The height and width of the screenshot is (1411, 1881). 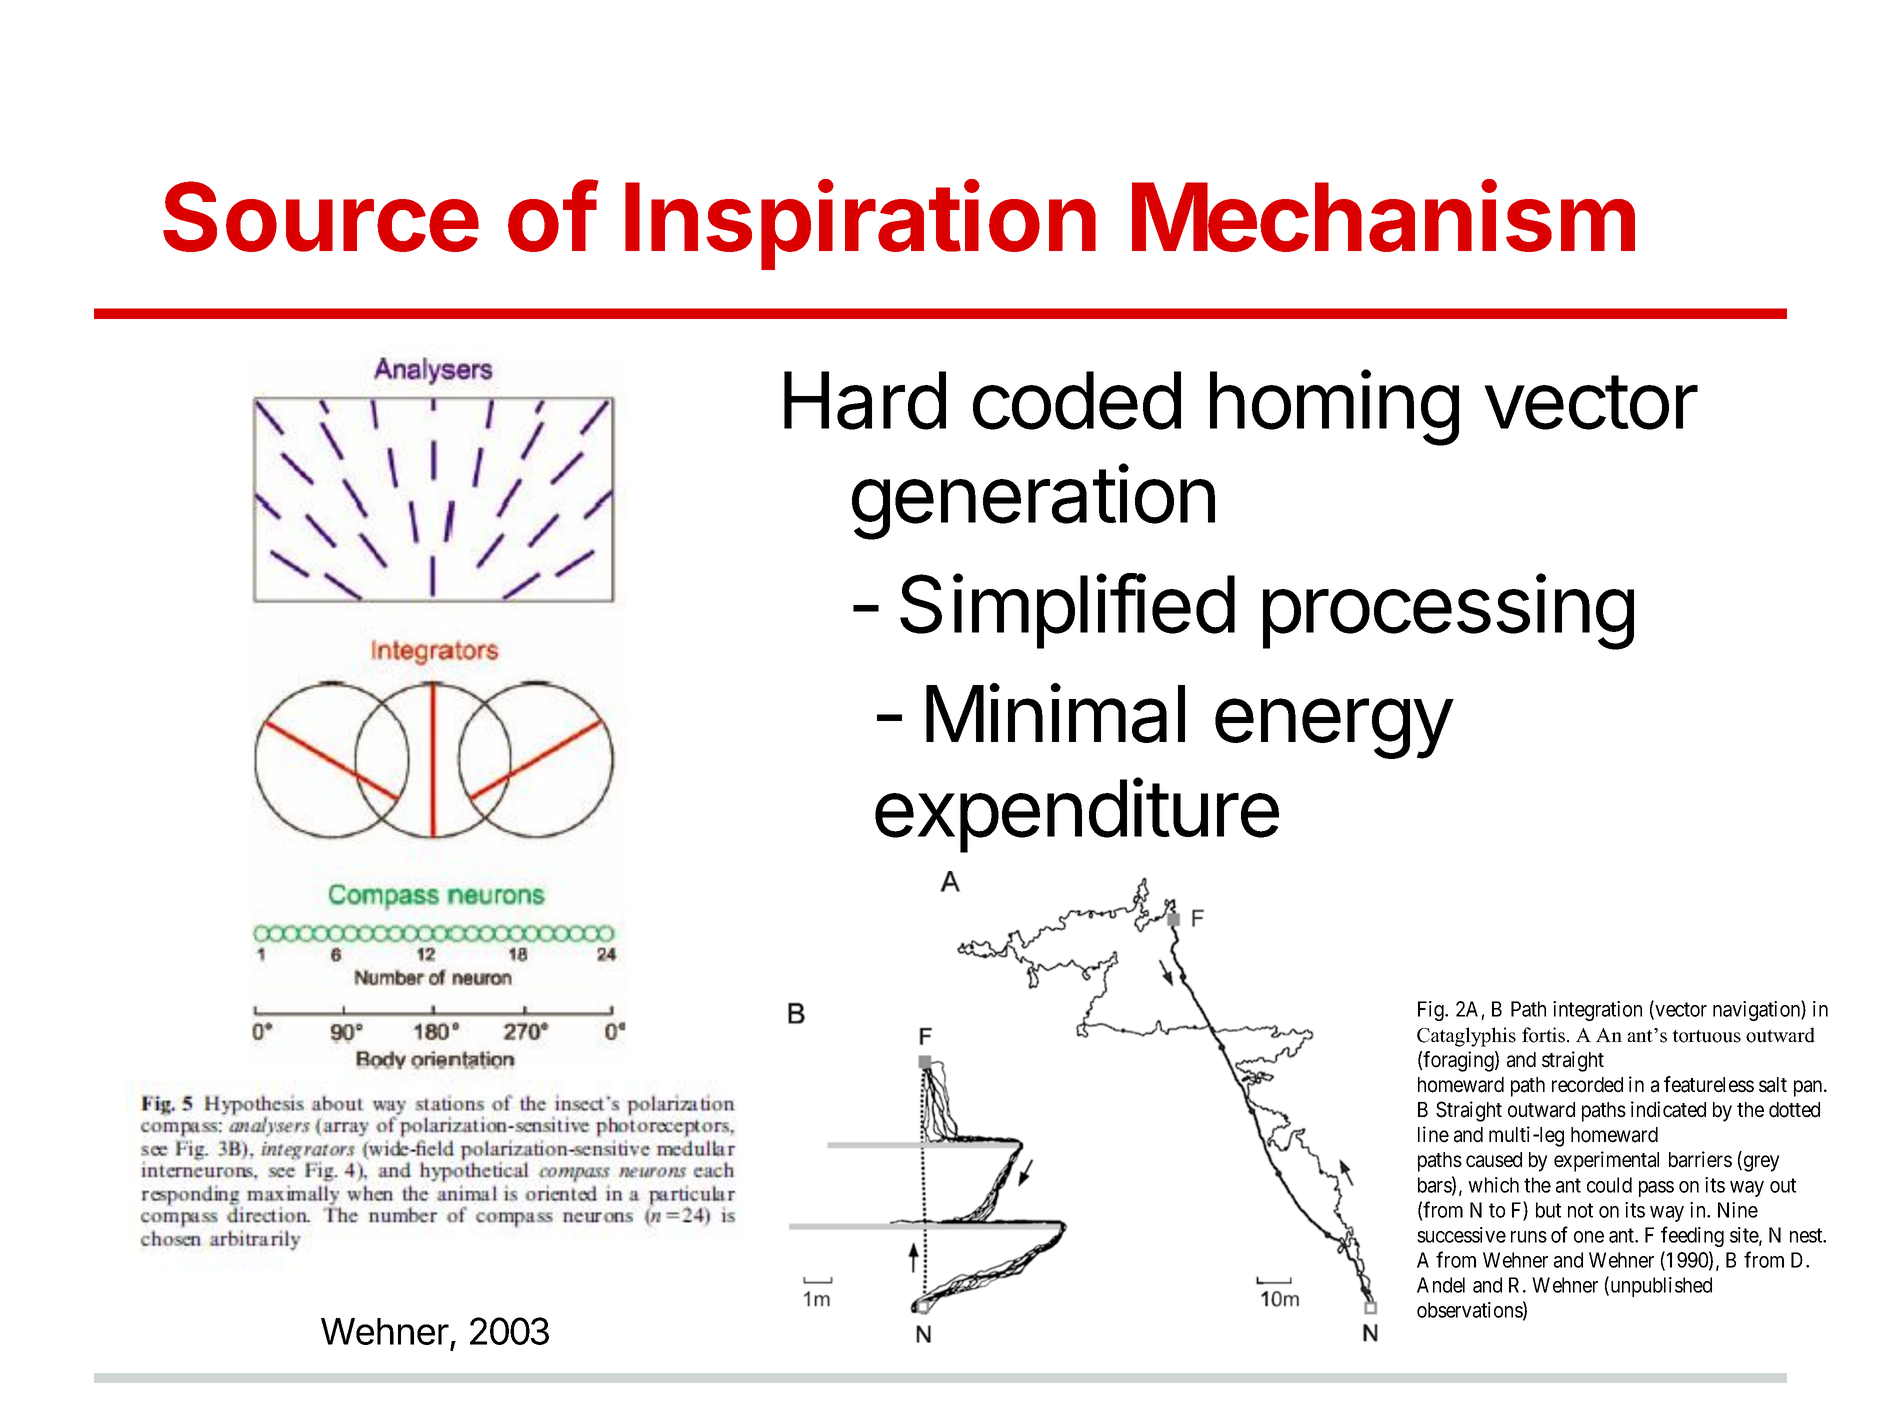 I want to click on expenditure, so click(x=1077, y=815).
